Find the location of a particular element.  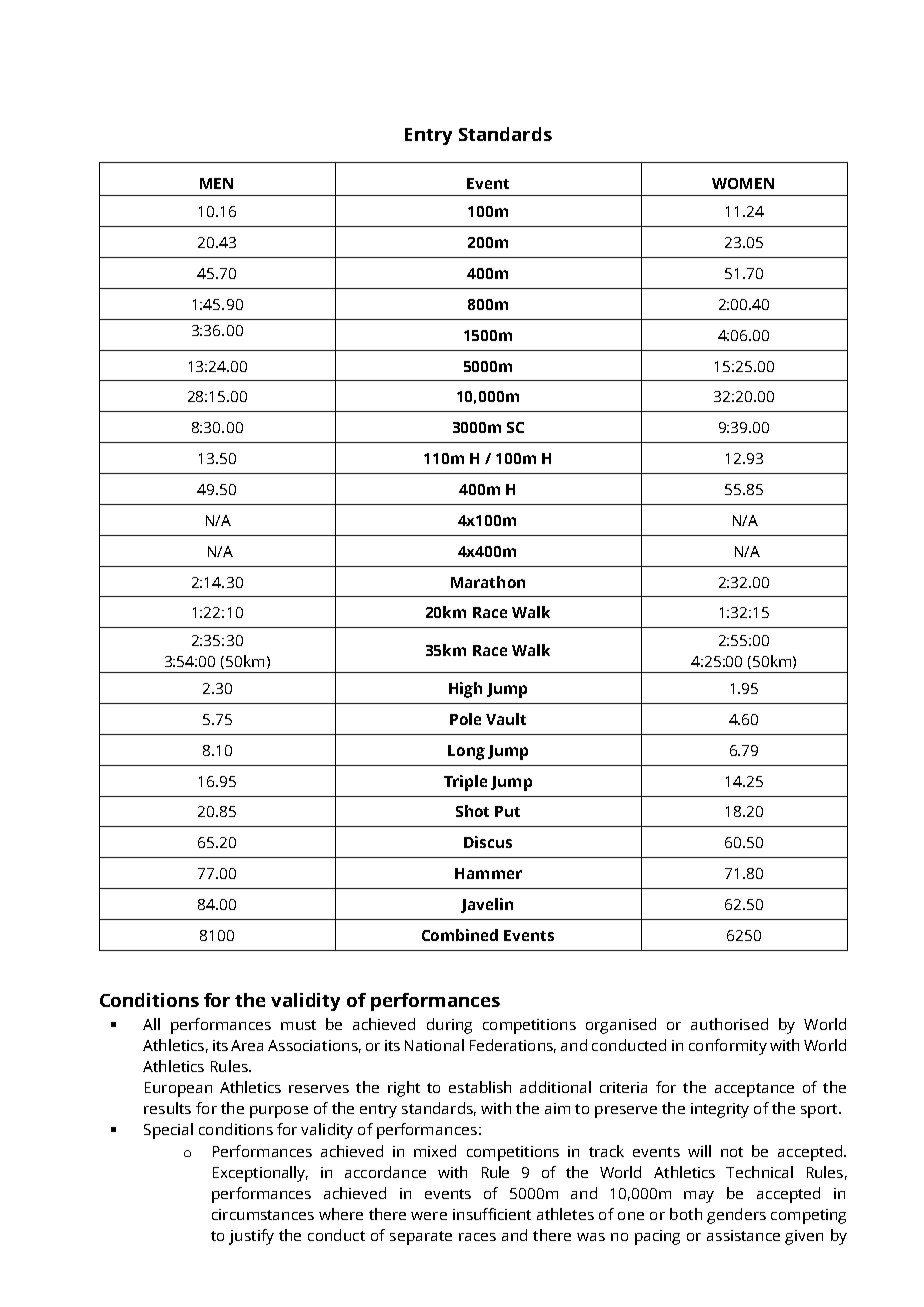

Marathon is located at coordinates (488, 582).
